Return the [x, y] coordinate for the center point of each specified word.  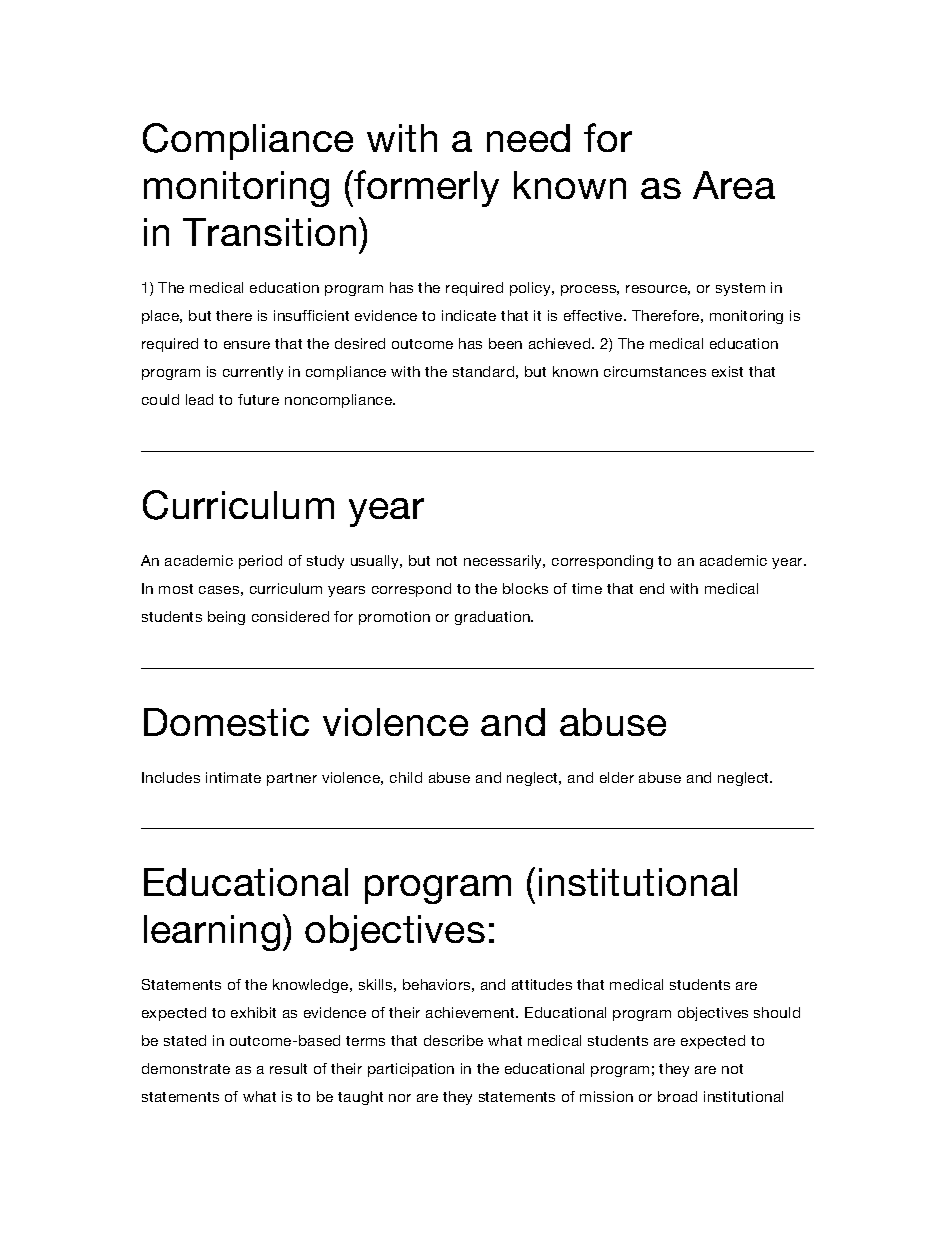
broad [677, 1096]
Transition [269, 232]
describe [453, 1040]
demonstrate [186, 1068]
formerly [425, 188]
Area [734, 185]
